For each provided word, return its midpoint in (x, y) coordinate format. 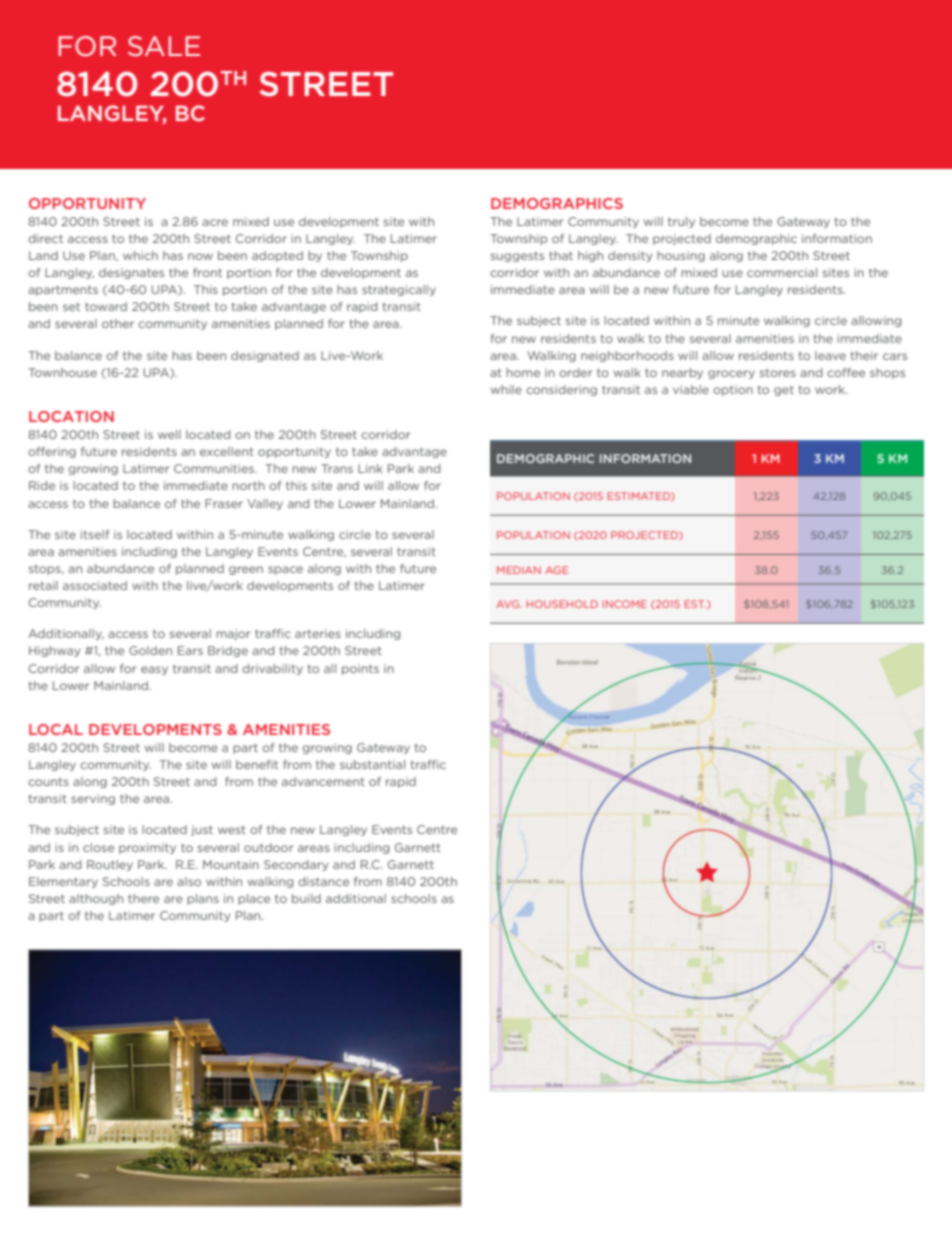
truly (681, 222)
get (784, 391)
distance (323, 881)
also (189, 881)
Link (370, 468)
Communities (215, 468)
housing (681, 256)
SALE (164, 46)
